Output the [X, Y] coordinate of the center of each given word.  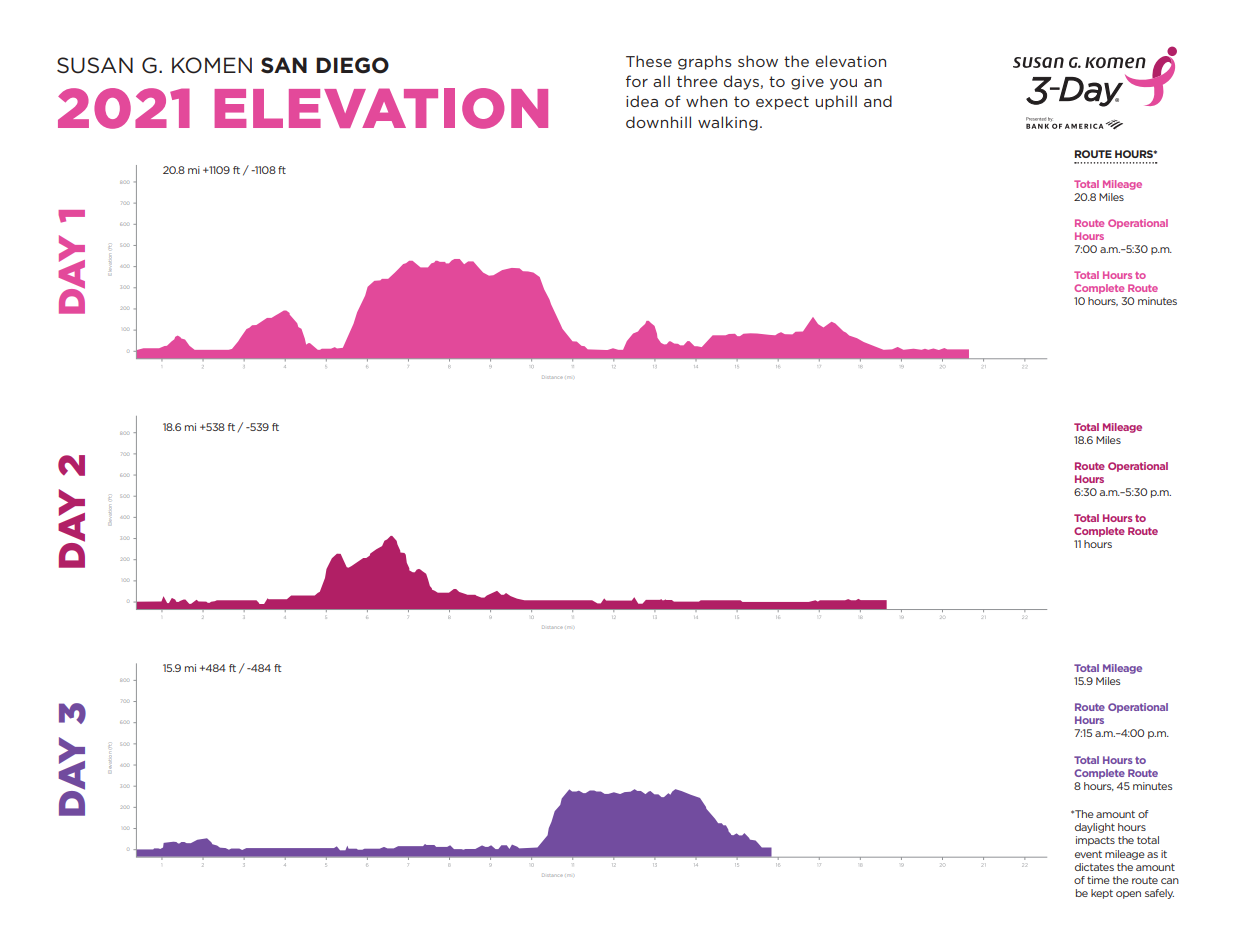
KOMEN [212, 65]
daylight [1095, 828]
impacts [1095, 841]
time [1098, 880]
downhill [658, 122]
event [1088, 854]
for [637, 81]
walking [728, 123]
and [878, 101]
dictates [1094, 867]
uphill [836, 102]
